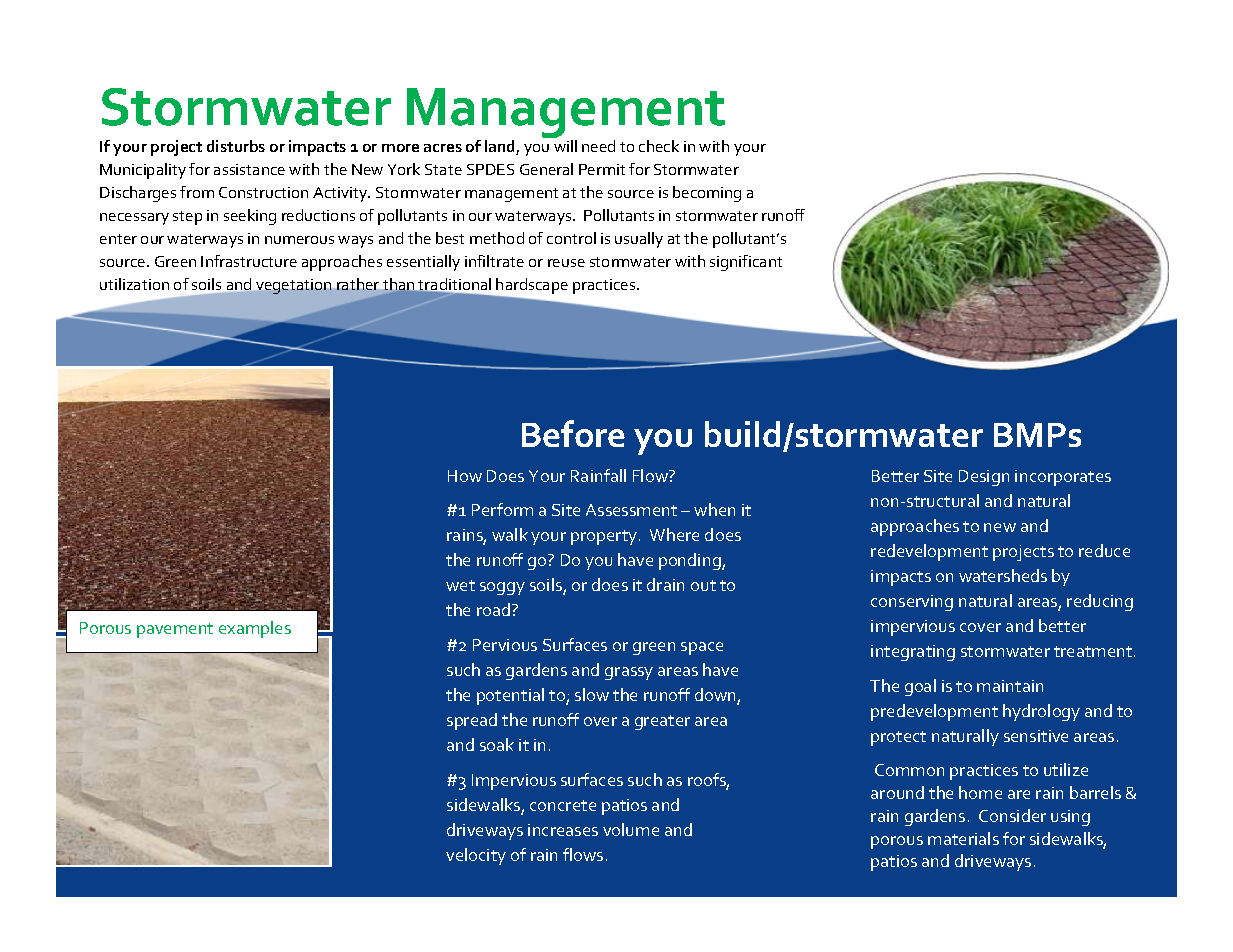 The width and height of the image is (1233, 952). Describe the element at coordinates (476, 856) in the image. I see `velocity` at that location.
